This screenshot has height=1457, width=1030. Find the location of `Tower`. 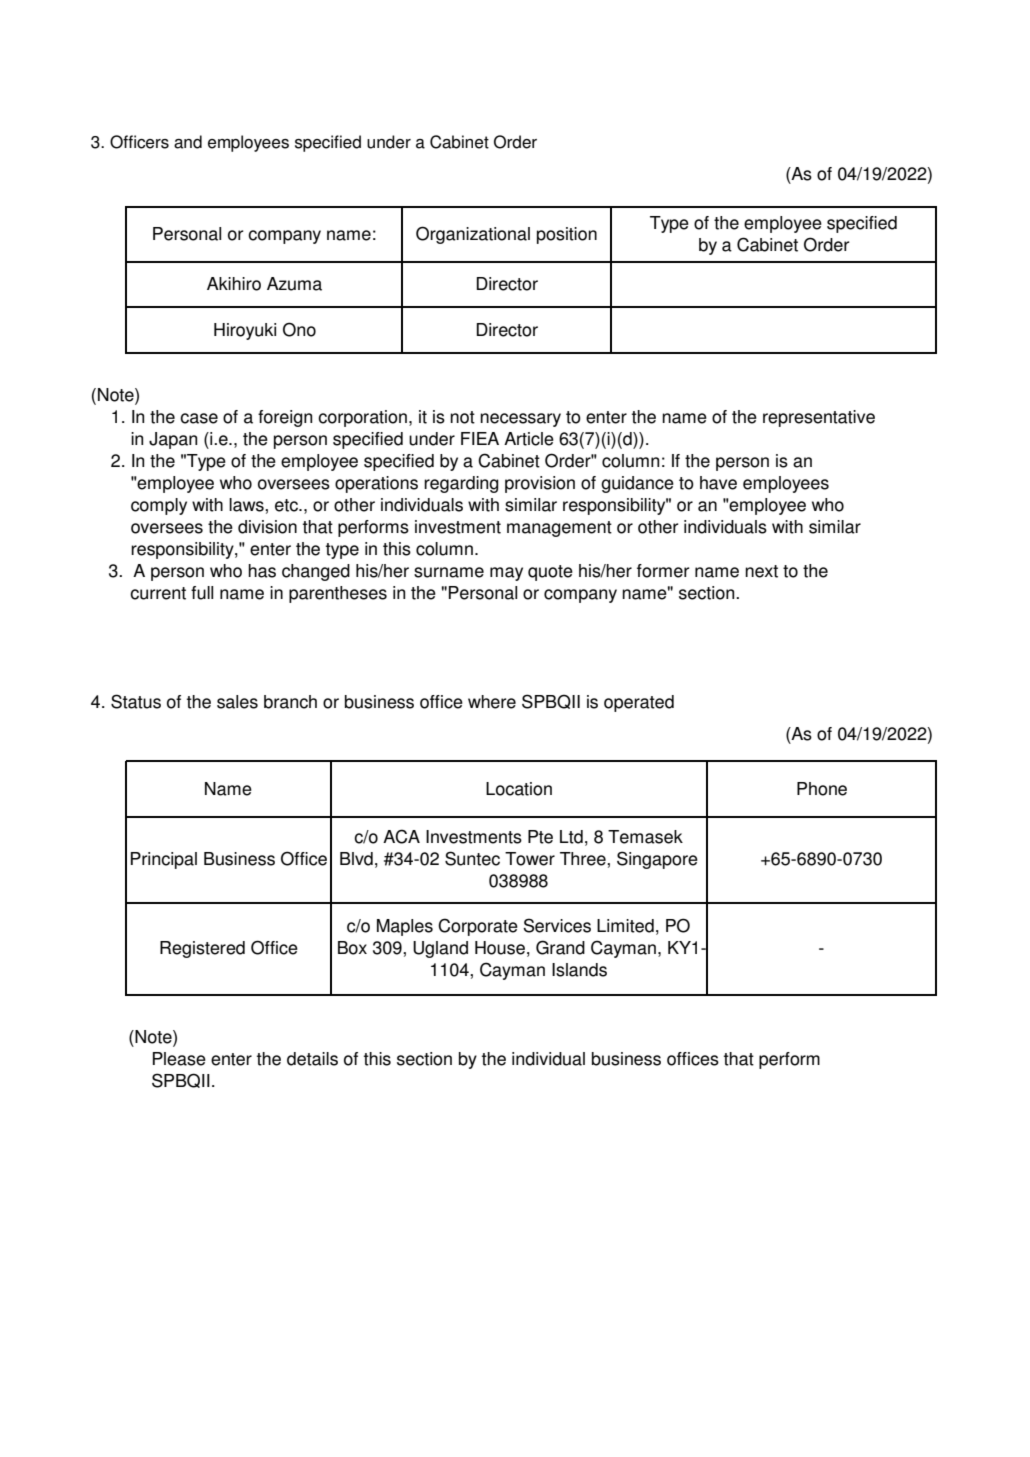

Tower is located at coordinates (530, 859).
